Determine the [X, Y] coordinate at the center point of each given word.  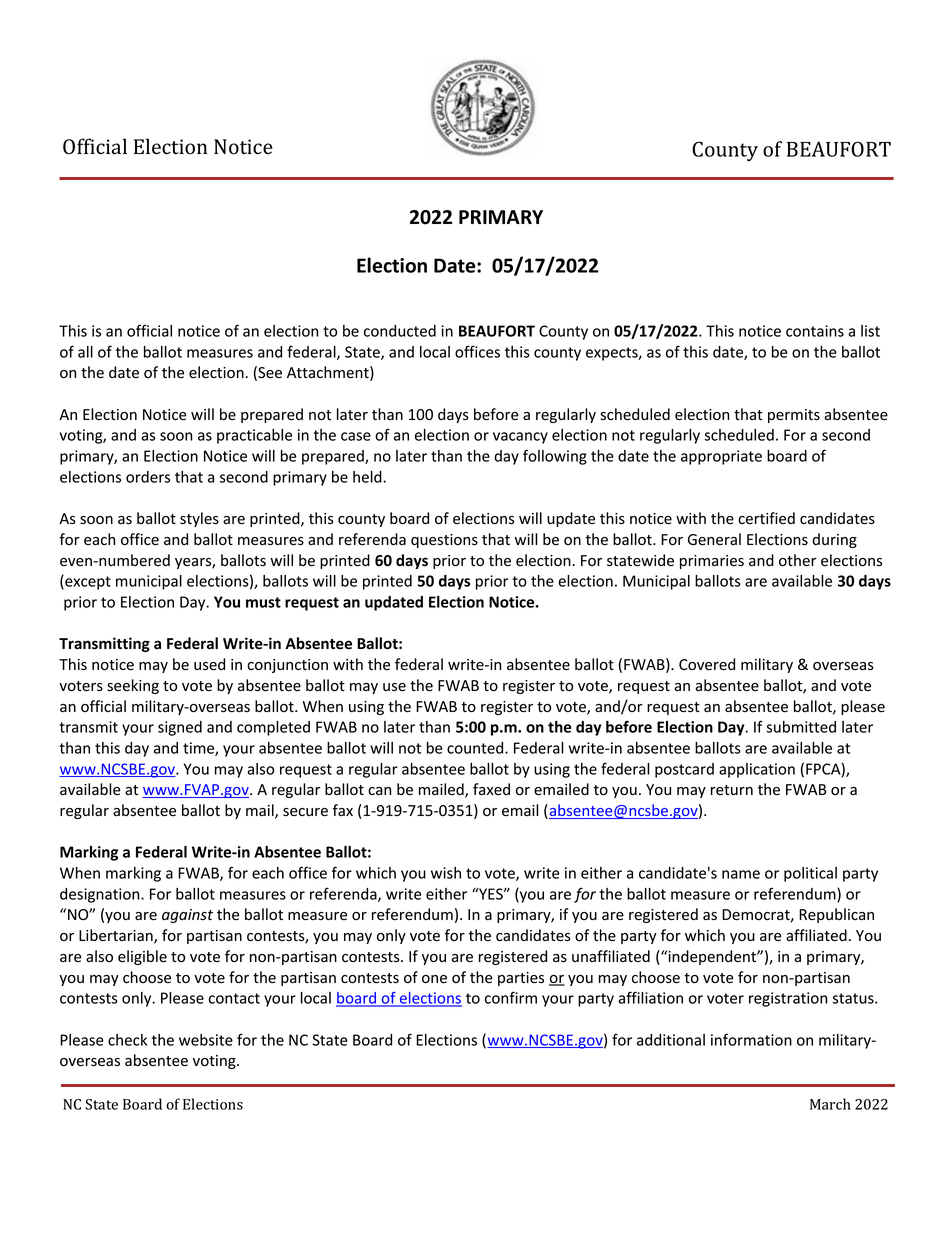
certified [766, 518]
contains [815, 331]
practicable [254, 436]
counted [476, 748]
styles [199, 519]
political [810, 874]
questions [444, 541]
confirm [511, 997]
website [206, 1040]
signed [180, 728]
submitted [801, 727]
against [187, 916]
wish [446, 873]
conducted [400, 331]
